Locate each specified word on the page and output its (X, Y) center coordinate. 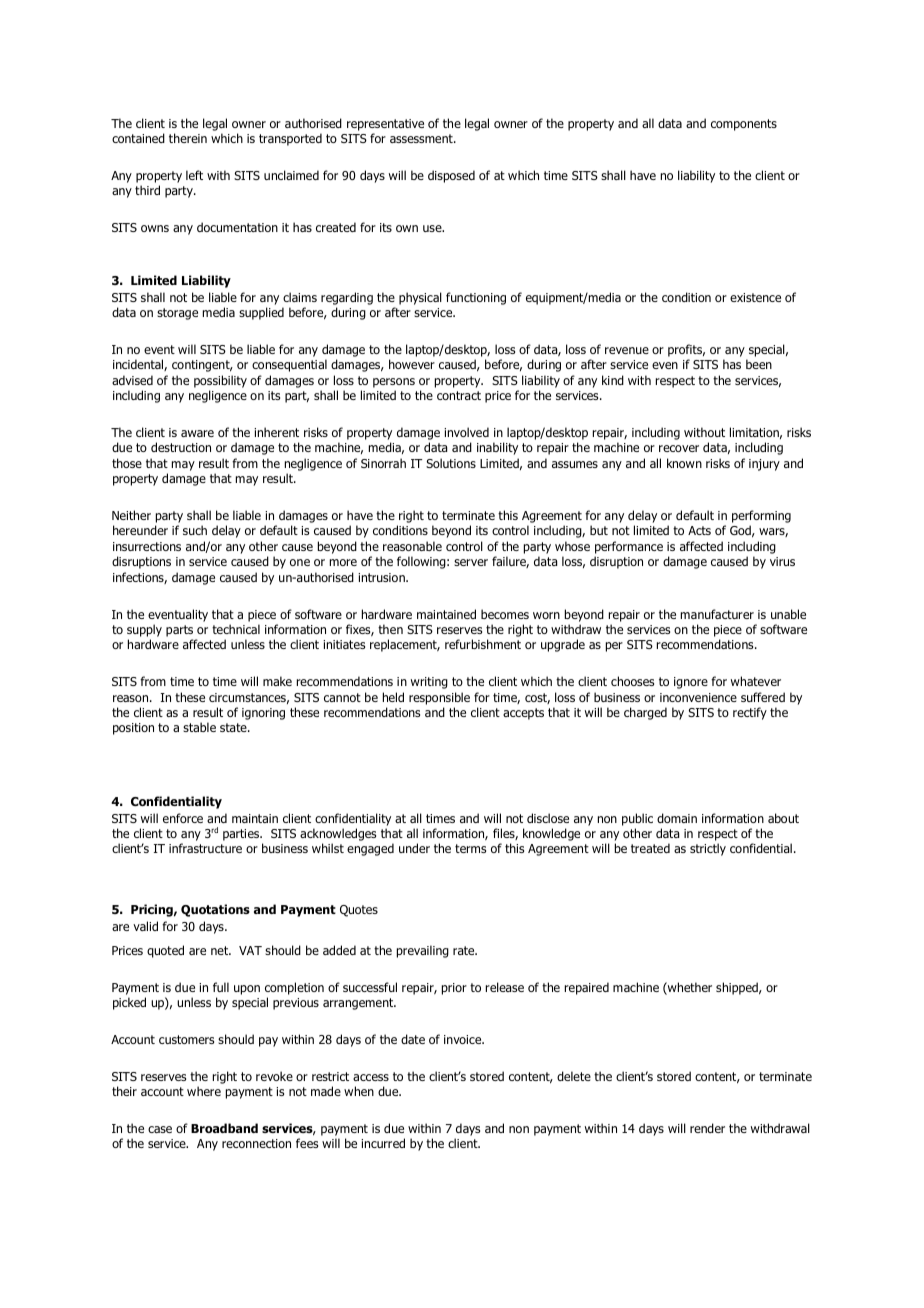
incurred (383, 1143)
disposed (451, 176)
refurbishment (483, 644)
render (707, 1128)
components (744, 125)
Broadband (224, 1128)
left (194, 175)
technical (236, 629)
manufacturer (717, 614)
